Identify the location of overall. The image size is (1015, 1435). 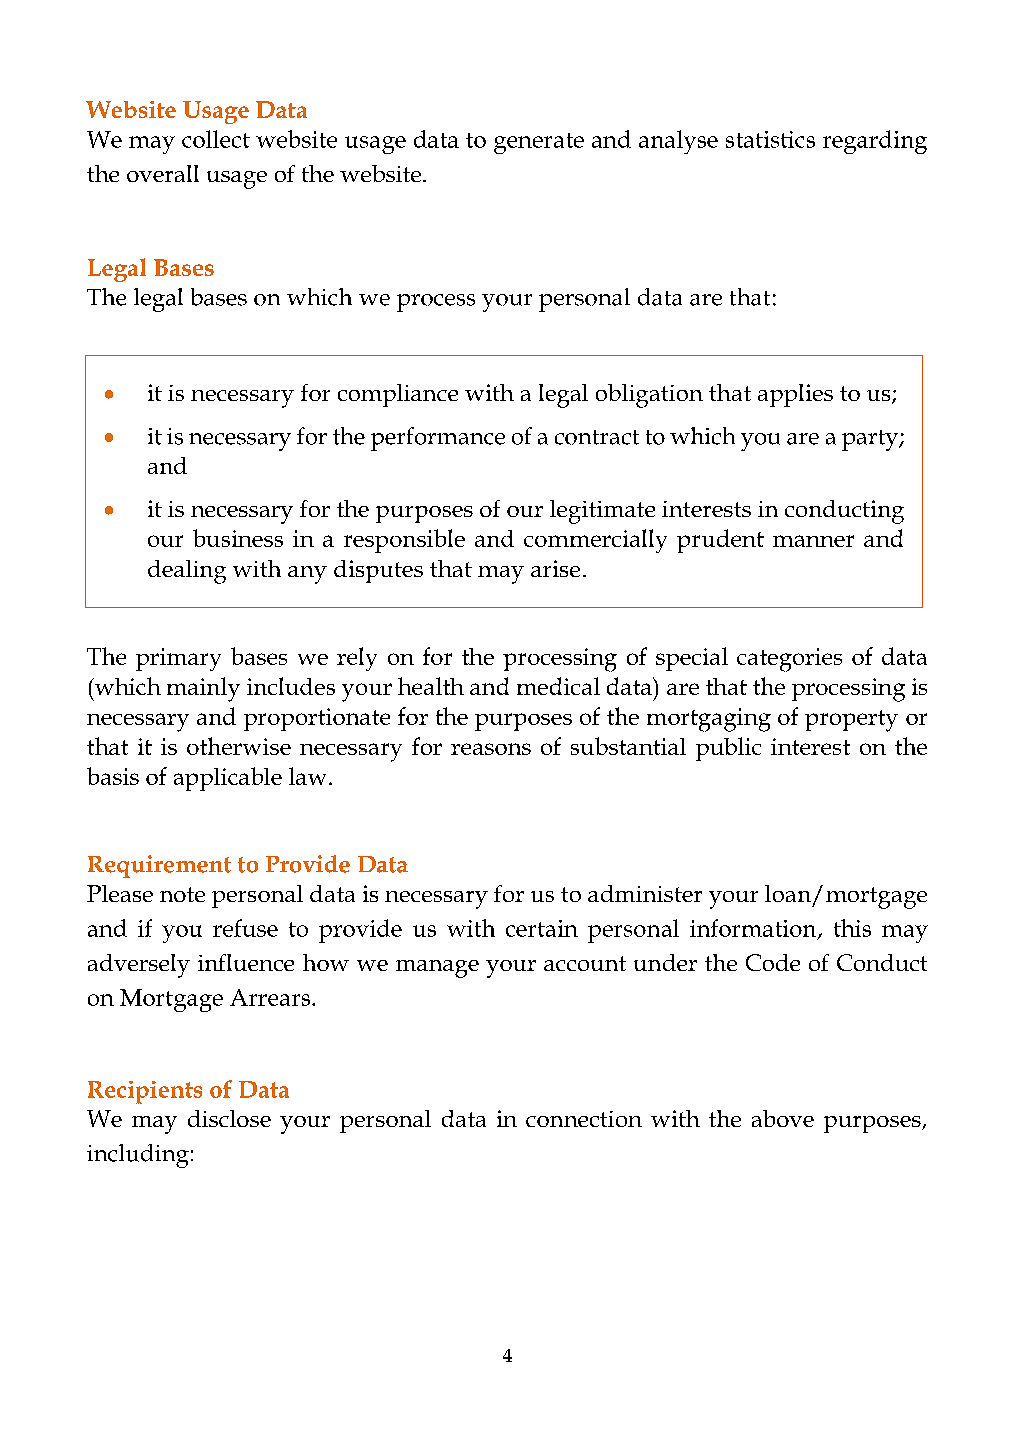
(163, 173).
